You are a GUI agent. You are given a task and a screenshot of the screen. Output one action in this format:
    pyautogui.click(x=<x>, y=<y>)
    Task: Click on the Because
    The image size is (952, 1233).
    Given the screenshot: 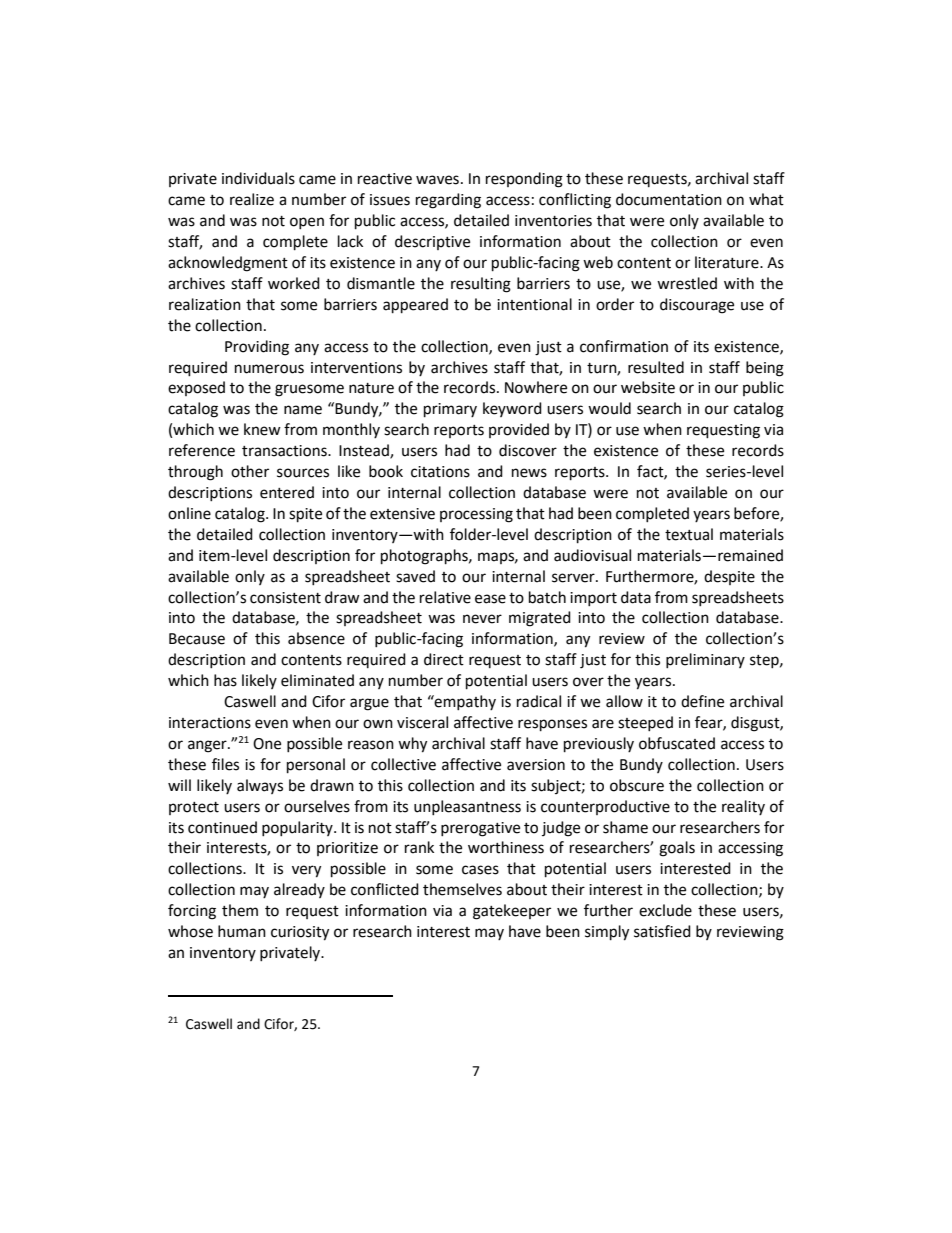 What is the action you would take?
    pyautogui.click(x=197, y=639)
